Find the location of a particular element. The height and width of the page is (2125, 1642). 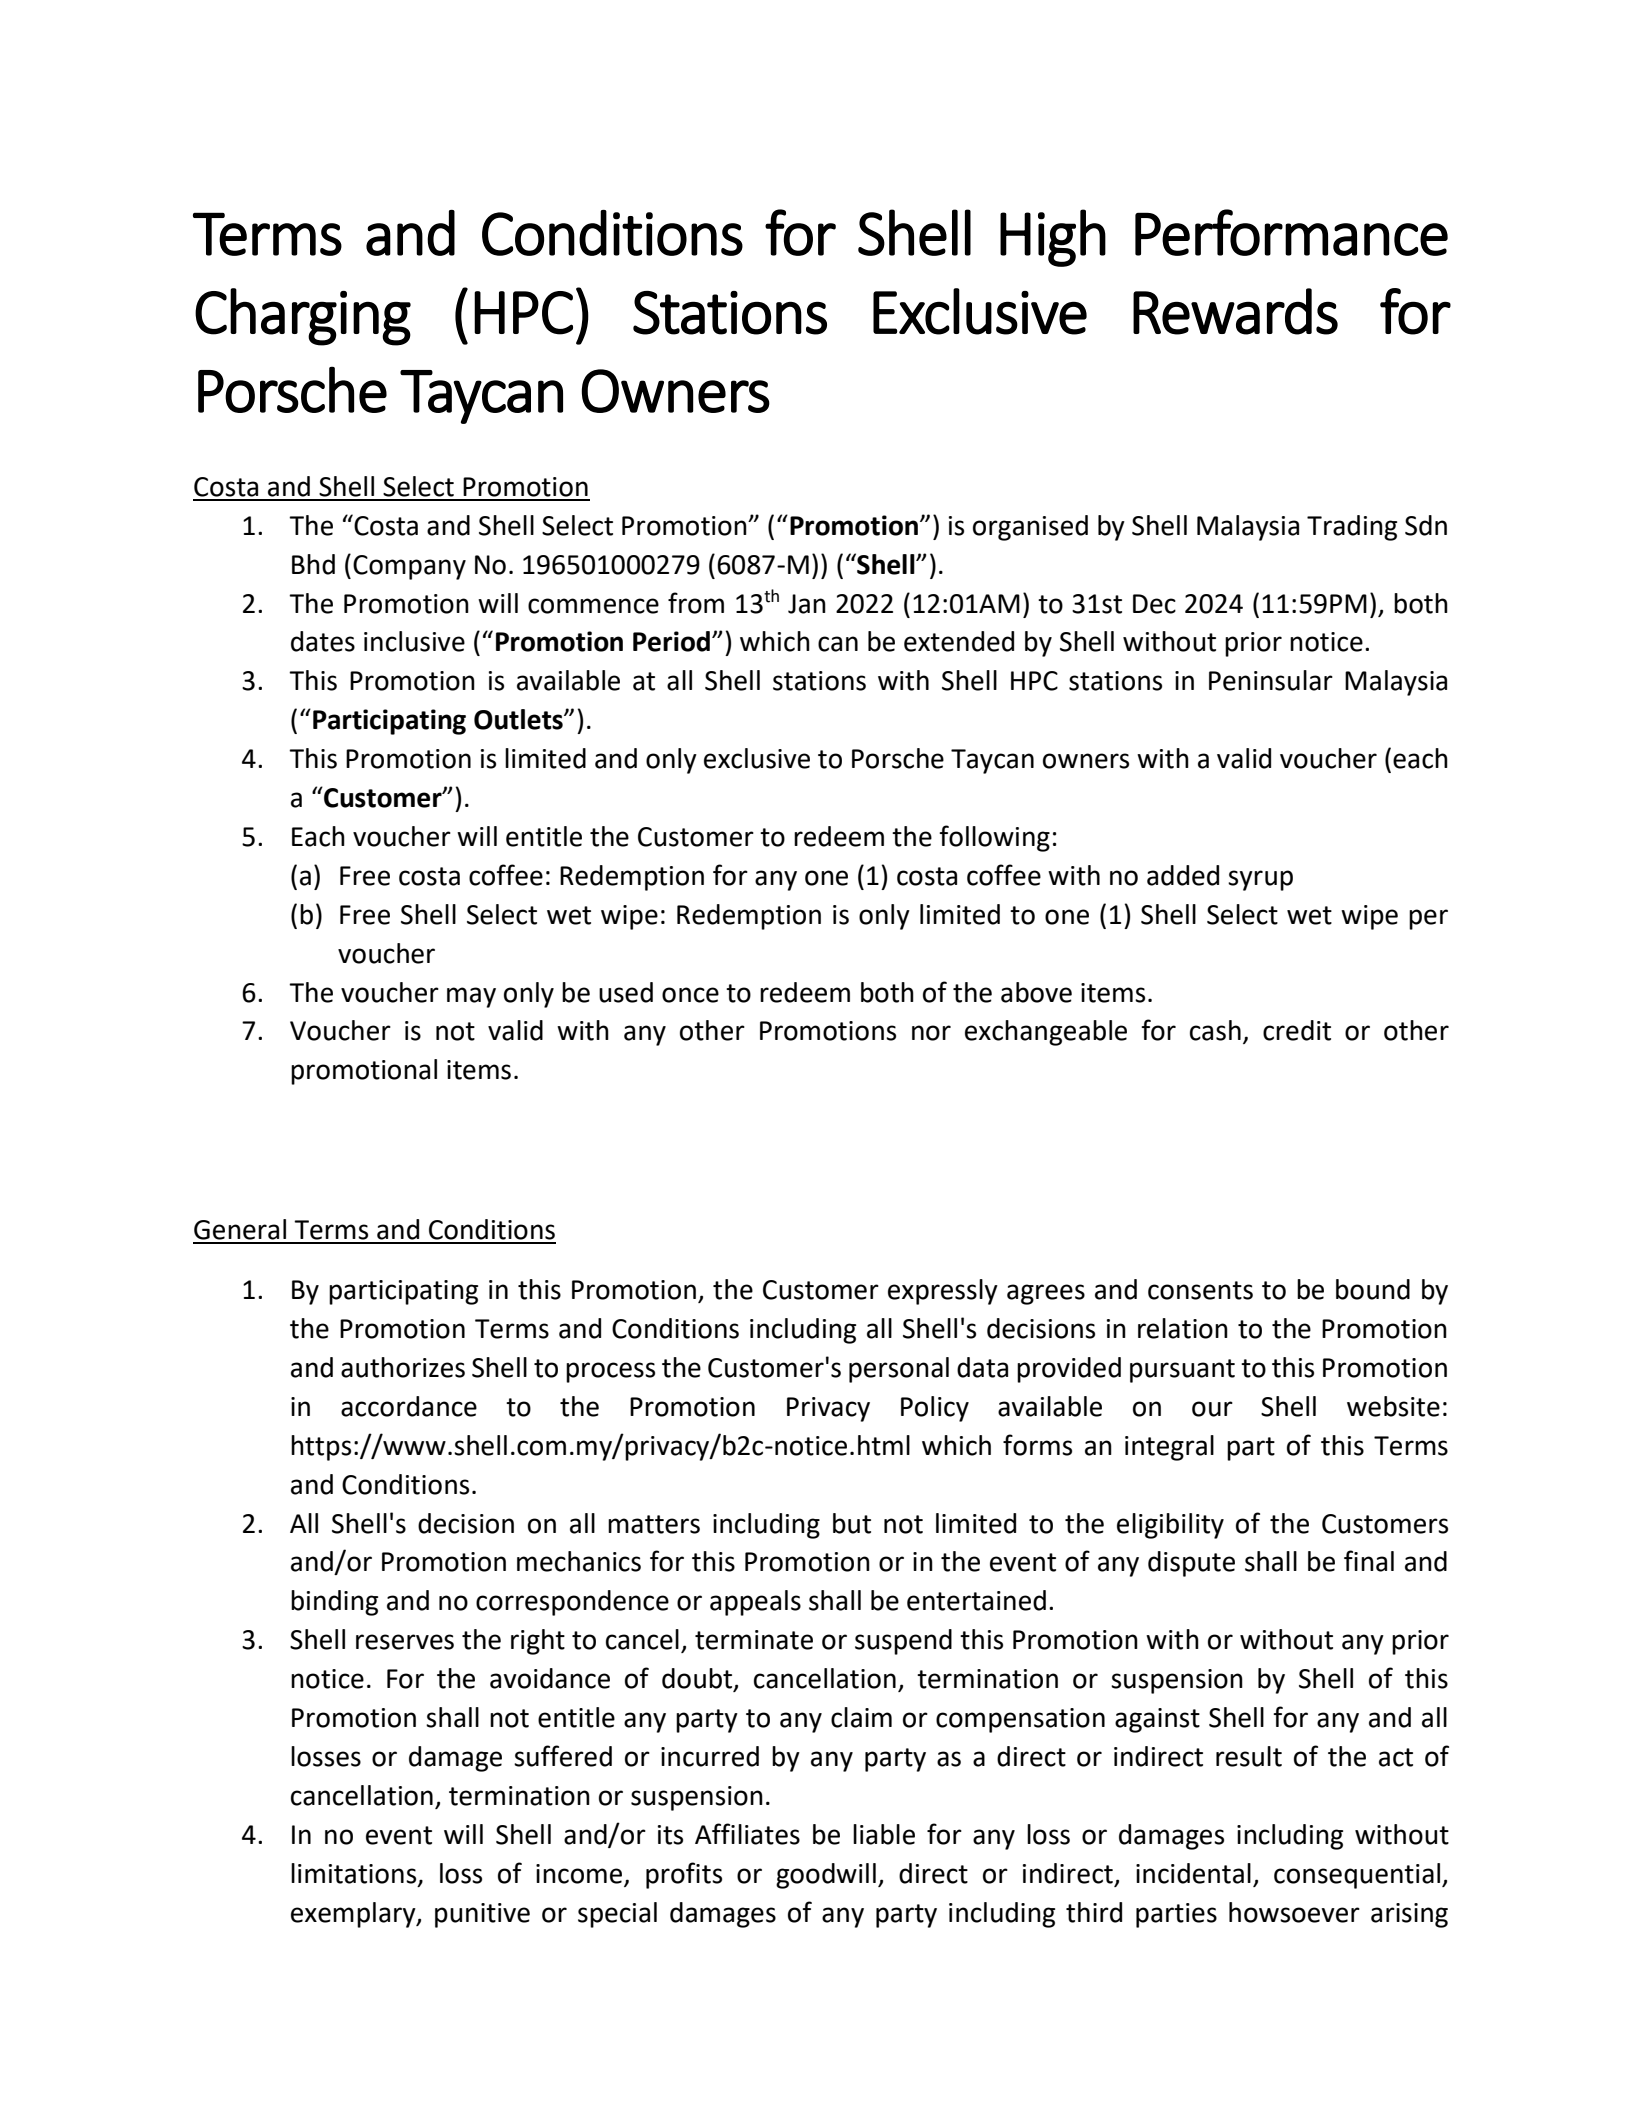

nor is located at coordinates (931, 1033).
